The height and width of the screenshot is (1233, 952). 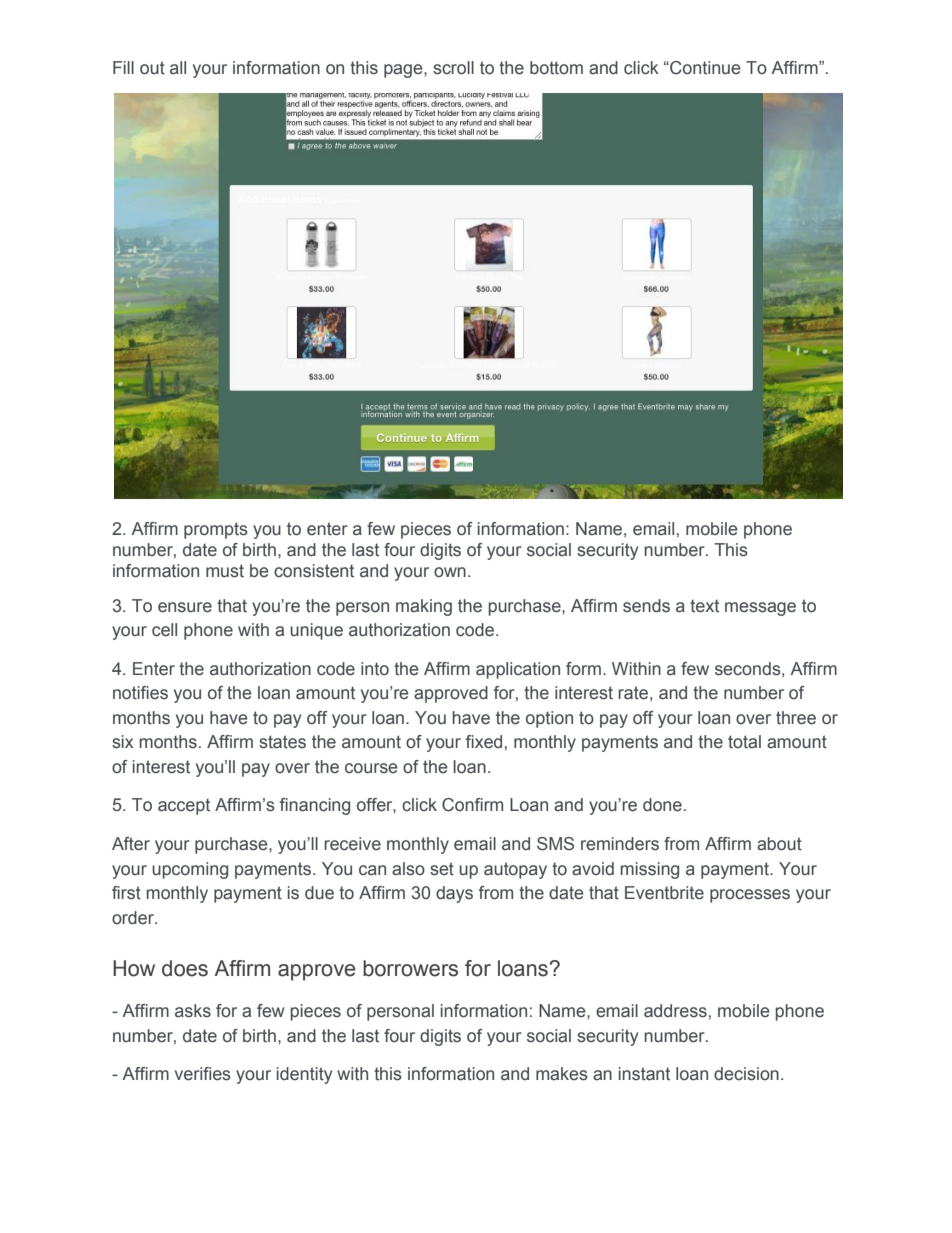 What do you see at coordinates (178, 68) in the screenshot?
I see `all` at bounding box center [178, 68].
